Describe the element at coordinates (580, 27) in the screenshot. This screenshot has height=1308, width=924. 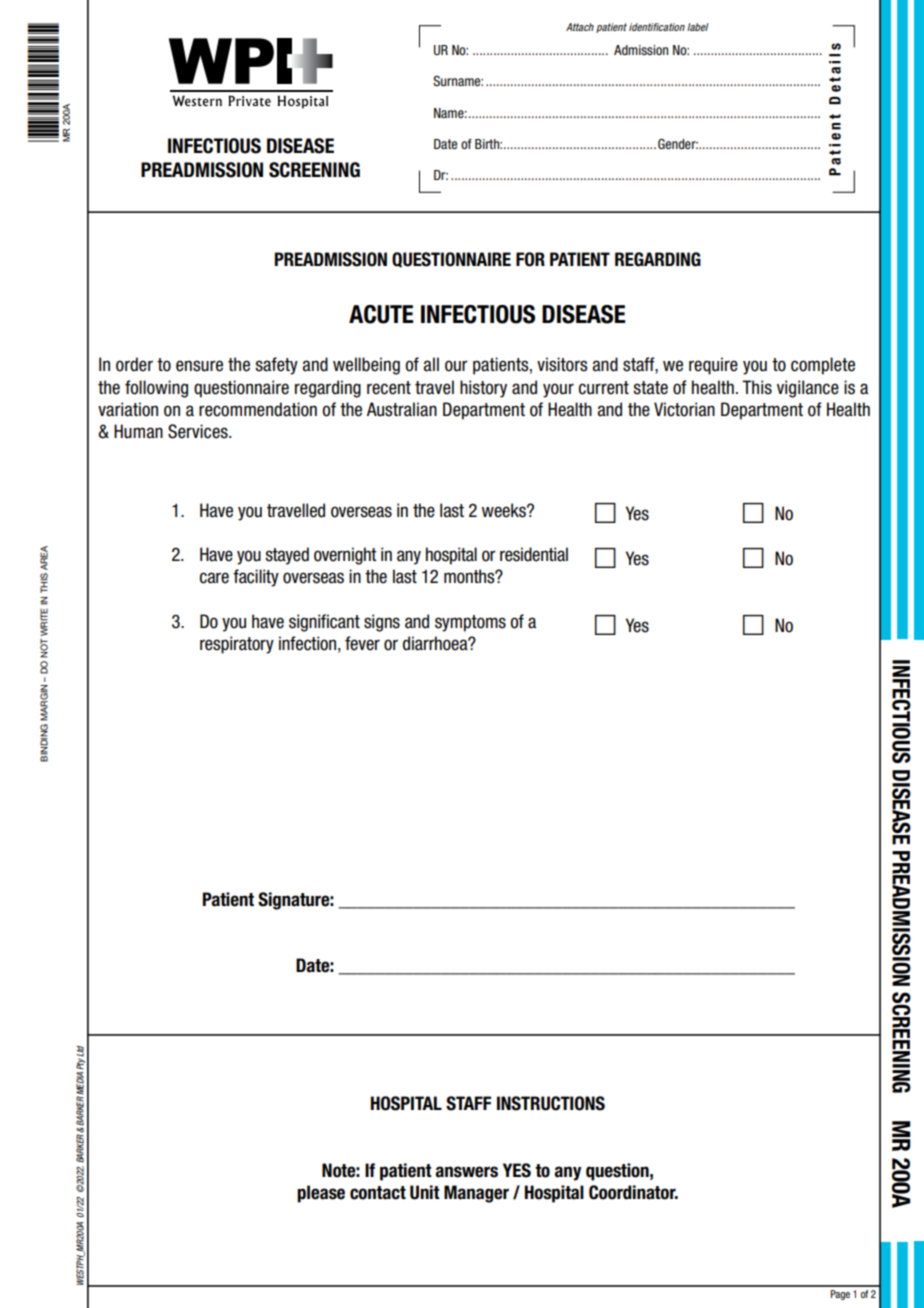
I see `Attach` at that location.
